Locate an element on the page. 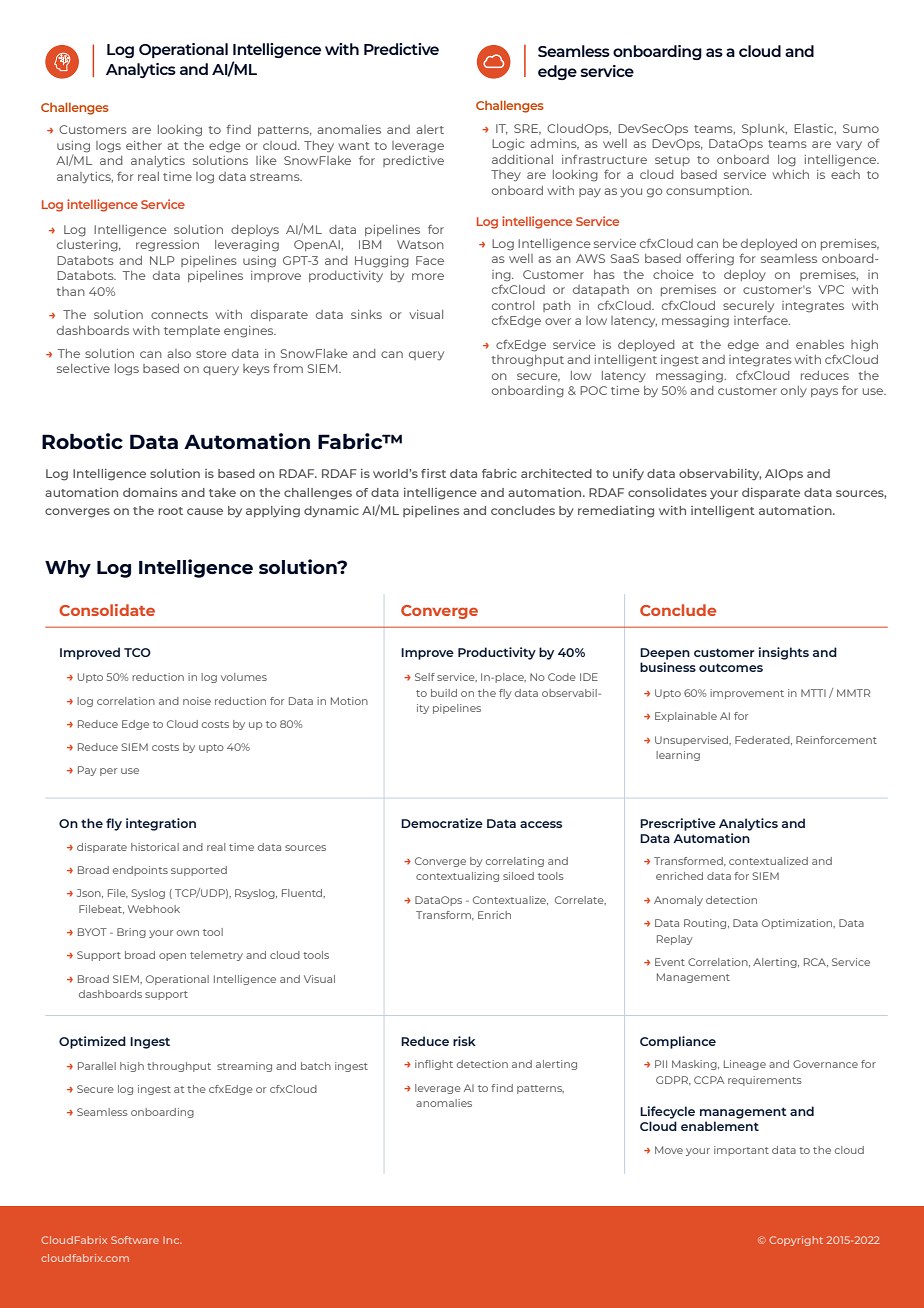 This document has height=1308, width=924. Inc is located at coordinates (172, 1240).
